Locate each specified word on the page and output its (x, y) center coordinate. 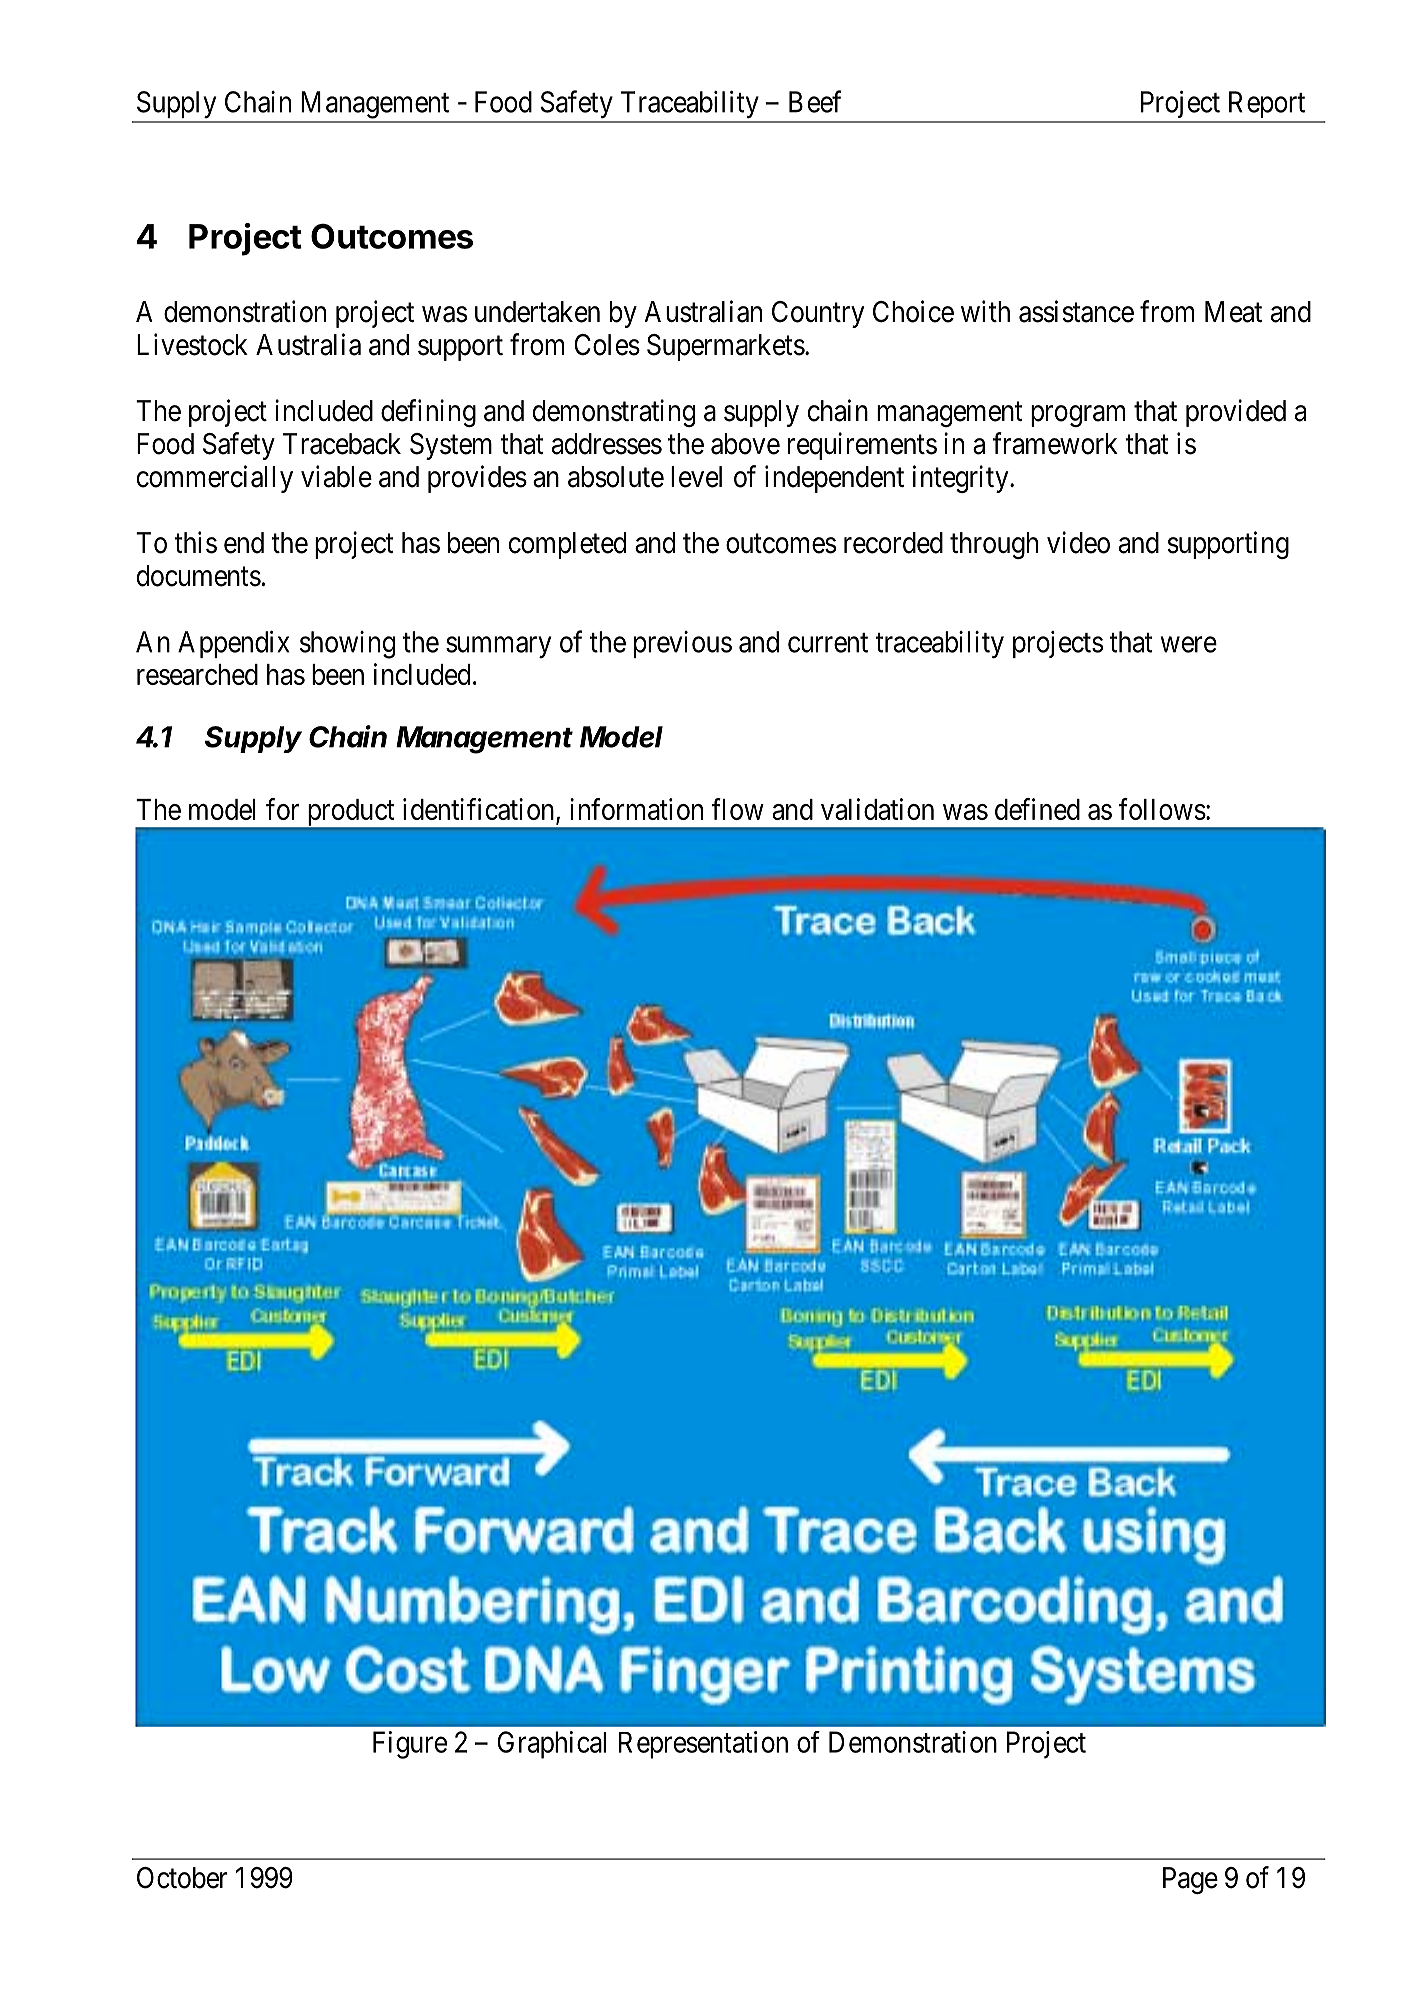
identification (480, 810)
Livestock (192, 344)
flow (737, 809)
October (182, 1878)
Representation (703, 1745)
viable (336, 476)
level (696, 477)
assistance (1076, 311)
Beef (815, 101)
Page (1190, 1880)
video (1078, 542)
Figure (410, 1745)
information (636, 809)
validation (877, 809)
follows (1162, 809)
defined (1037, 809)
